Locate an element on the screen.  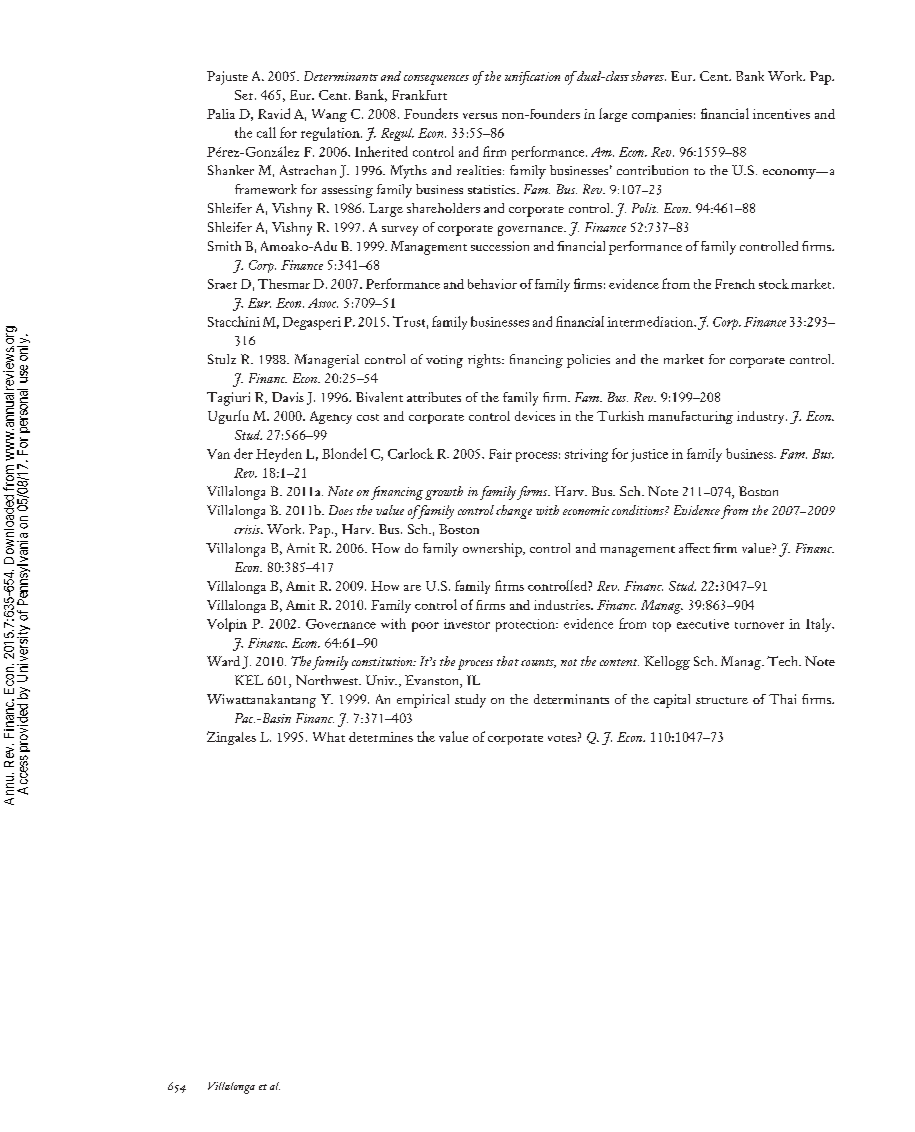
What is located at coordinates (329, 737).
